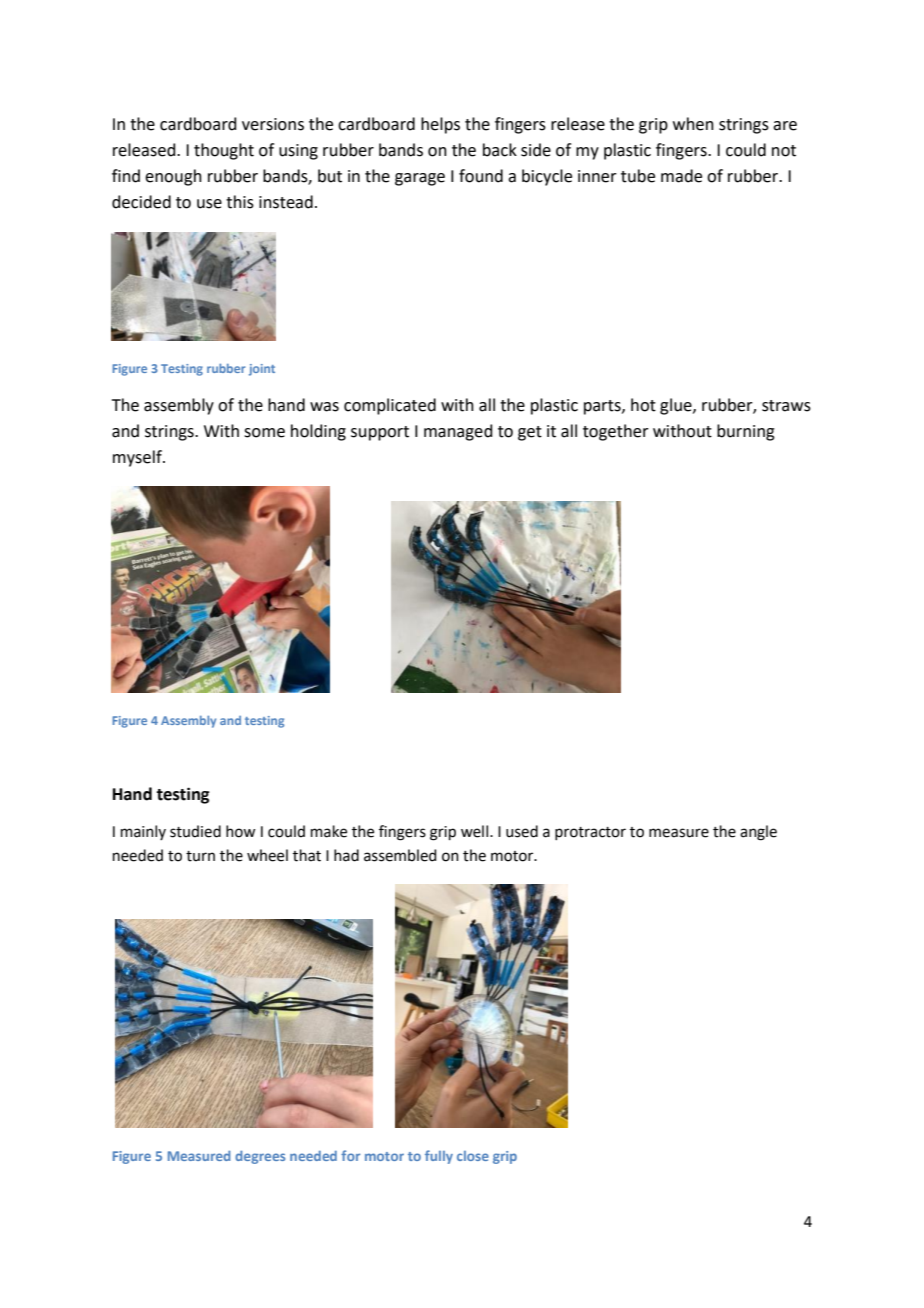 This page has height=1308, width=924. Describe the element at coordinates (262, 370) in the page. I see `joint` at that location.
